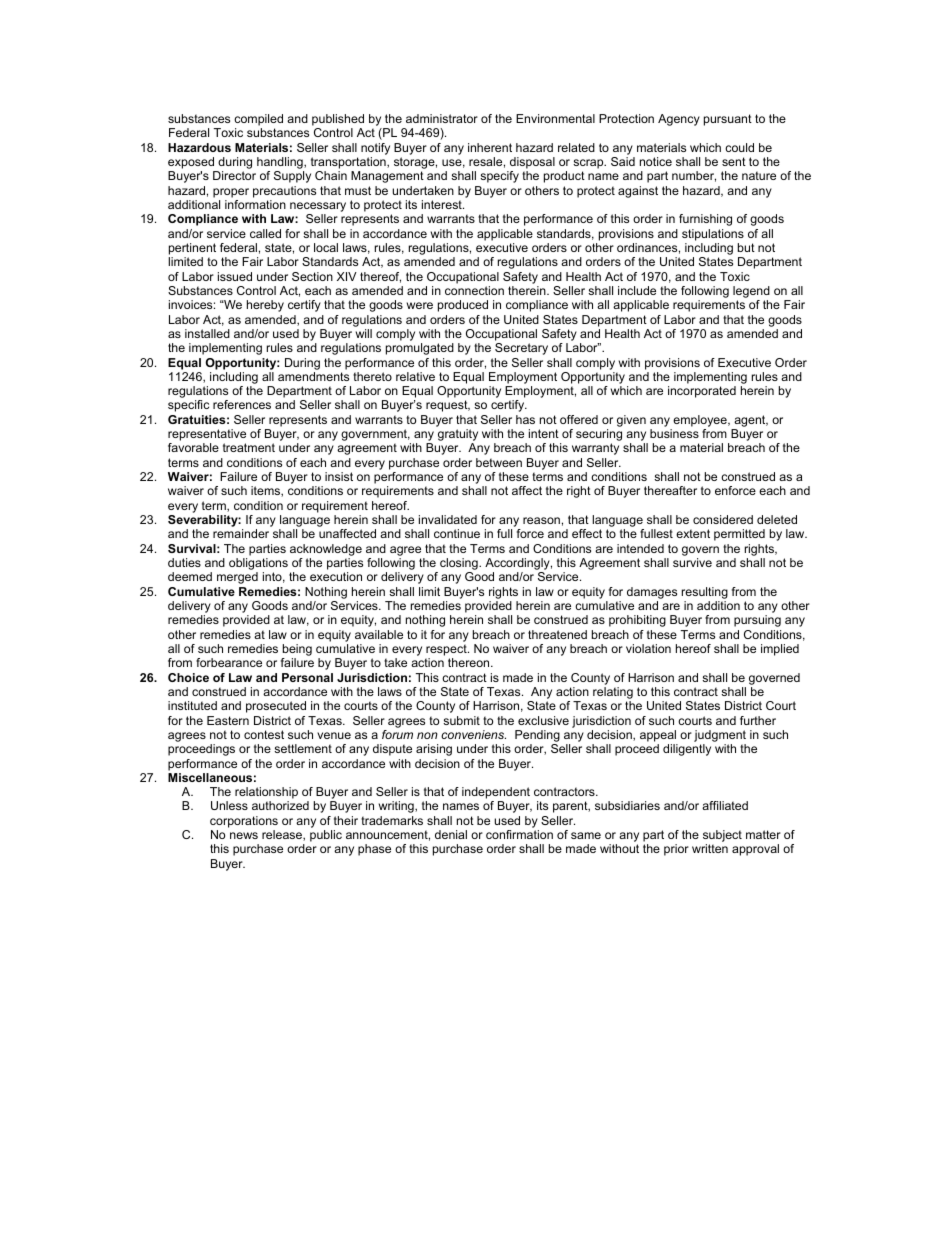 This screenshot has width=952, height=1233. I want to click on could, so click(739, 147).
